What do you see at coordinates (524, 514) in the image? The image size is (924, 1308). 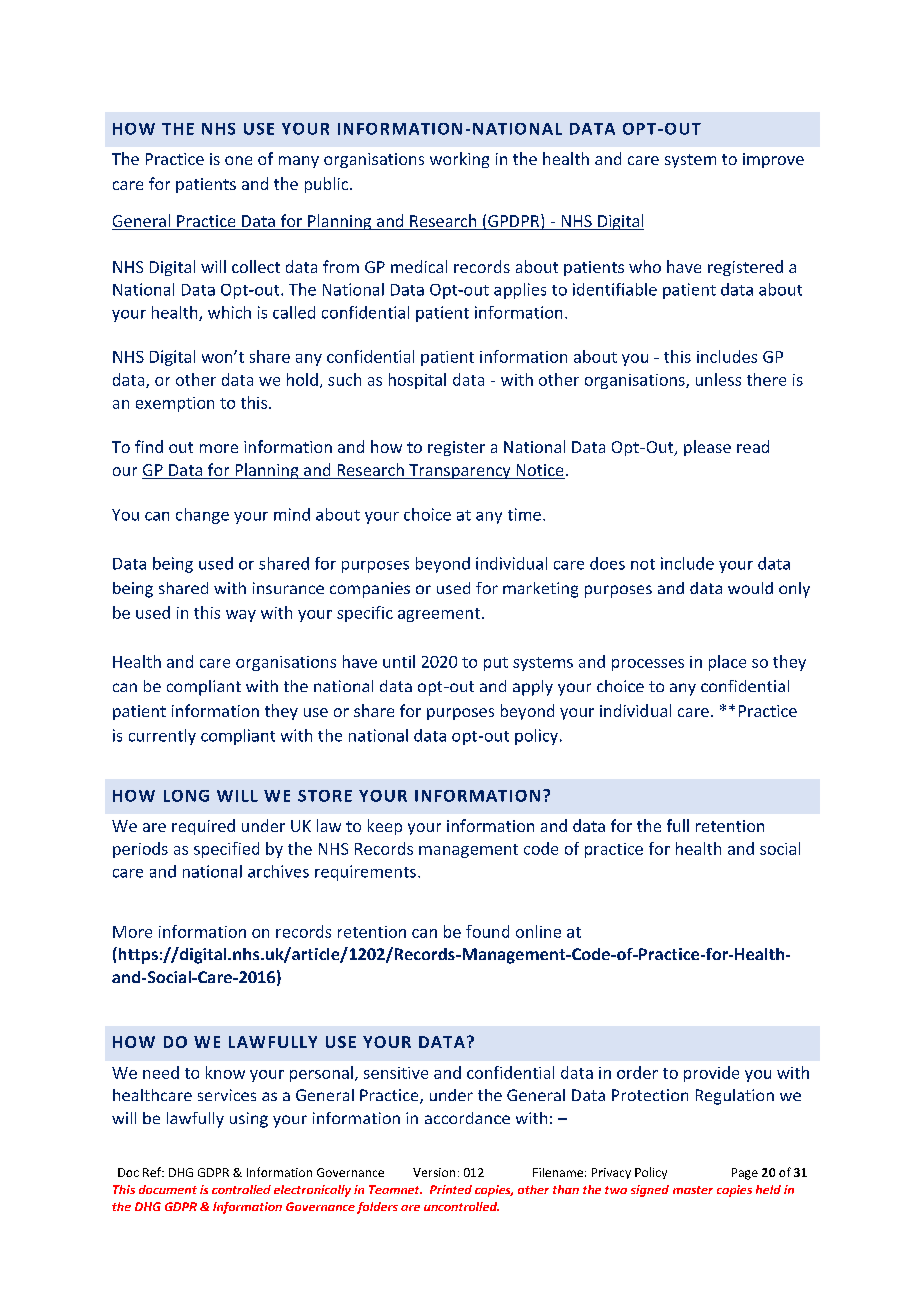 I see `time` at bounding box center [524, 514].
